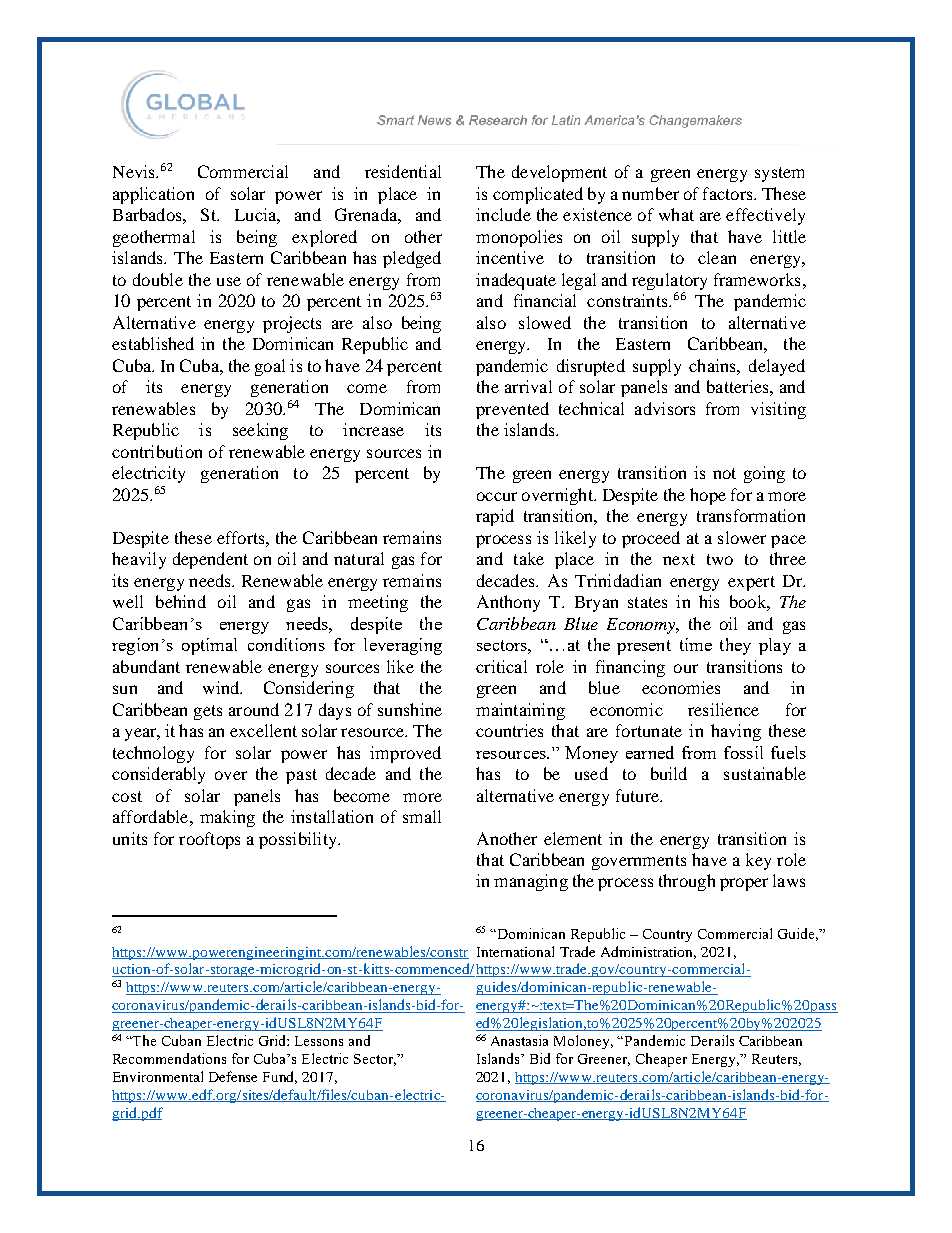  I want to click on small, so click(422, 816).
